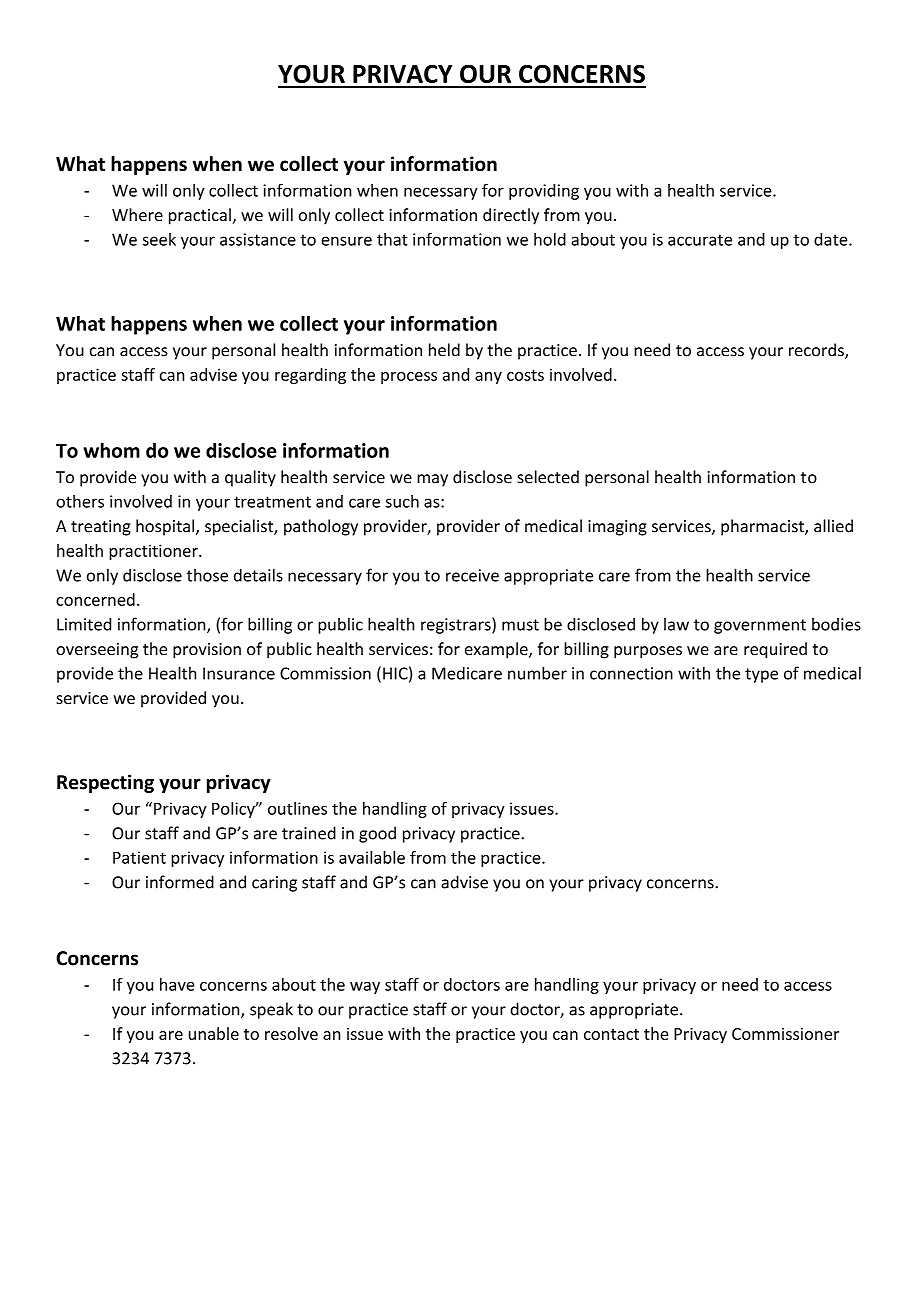 The height and width of the screenshot is (1308, 924). I want to click on must, so click(520, 625).
